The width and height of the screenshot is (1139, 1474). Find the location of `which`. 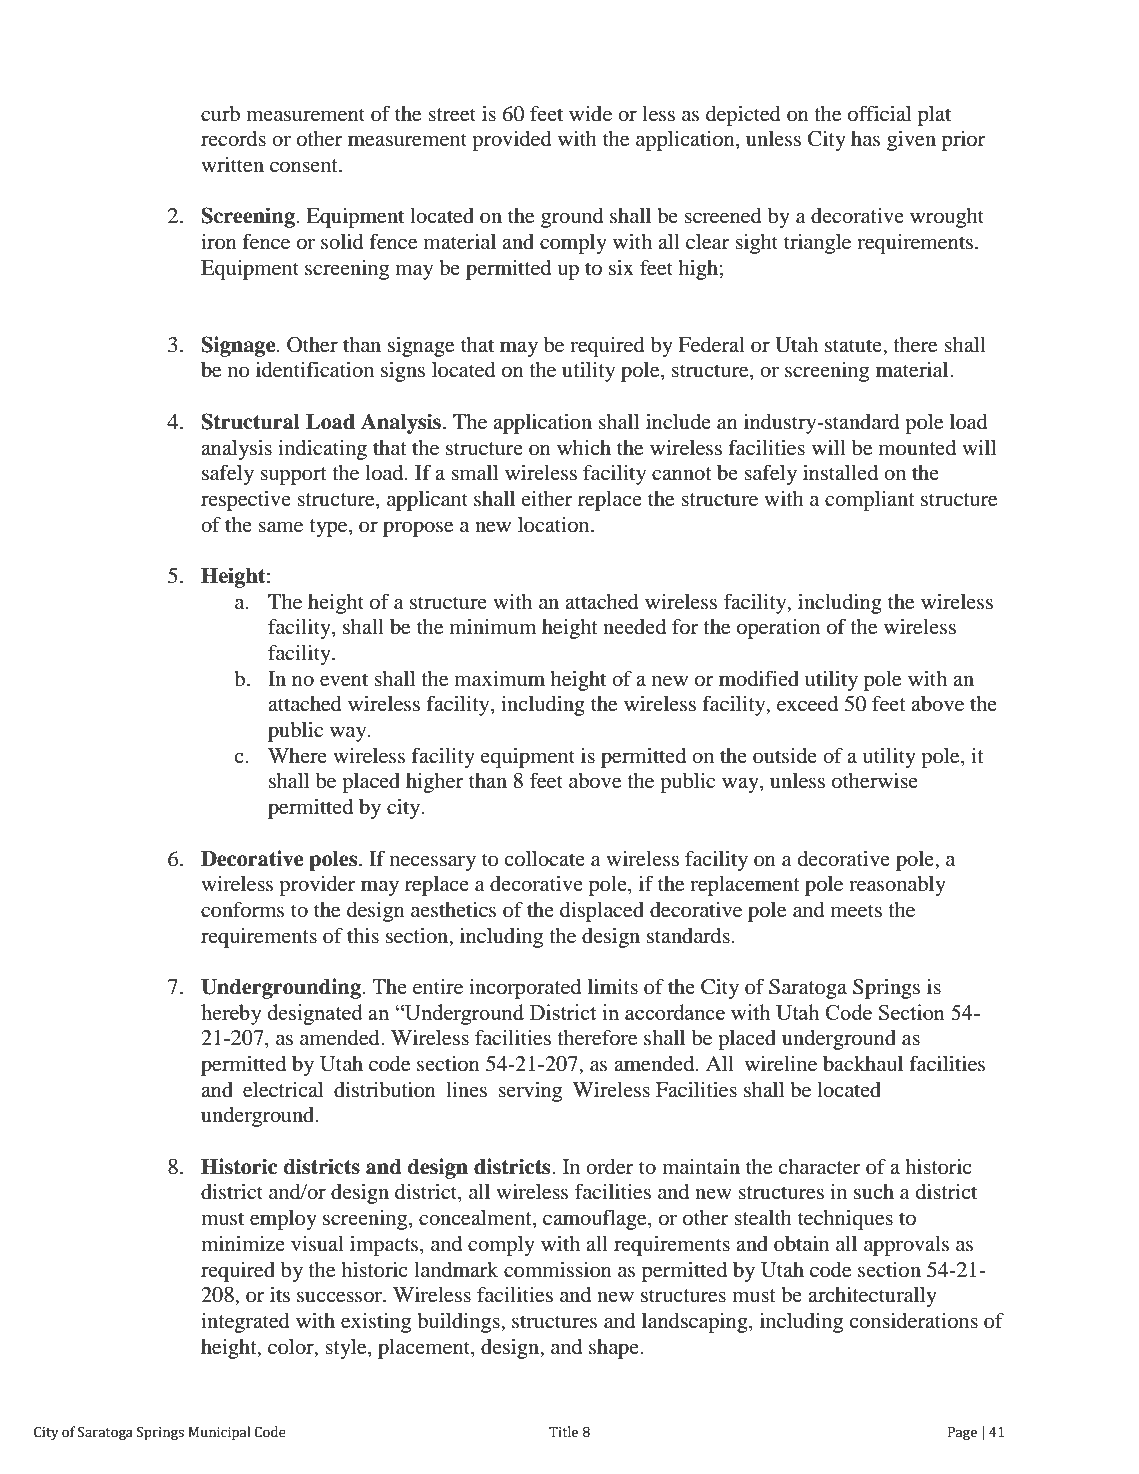

which is located at coordinates (584, 447).
